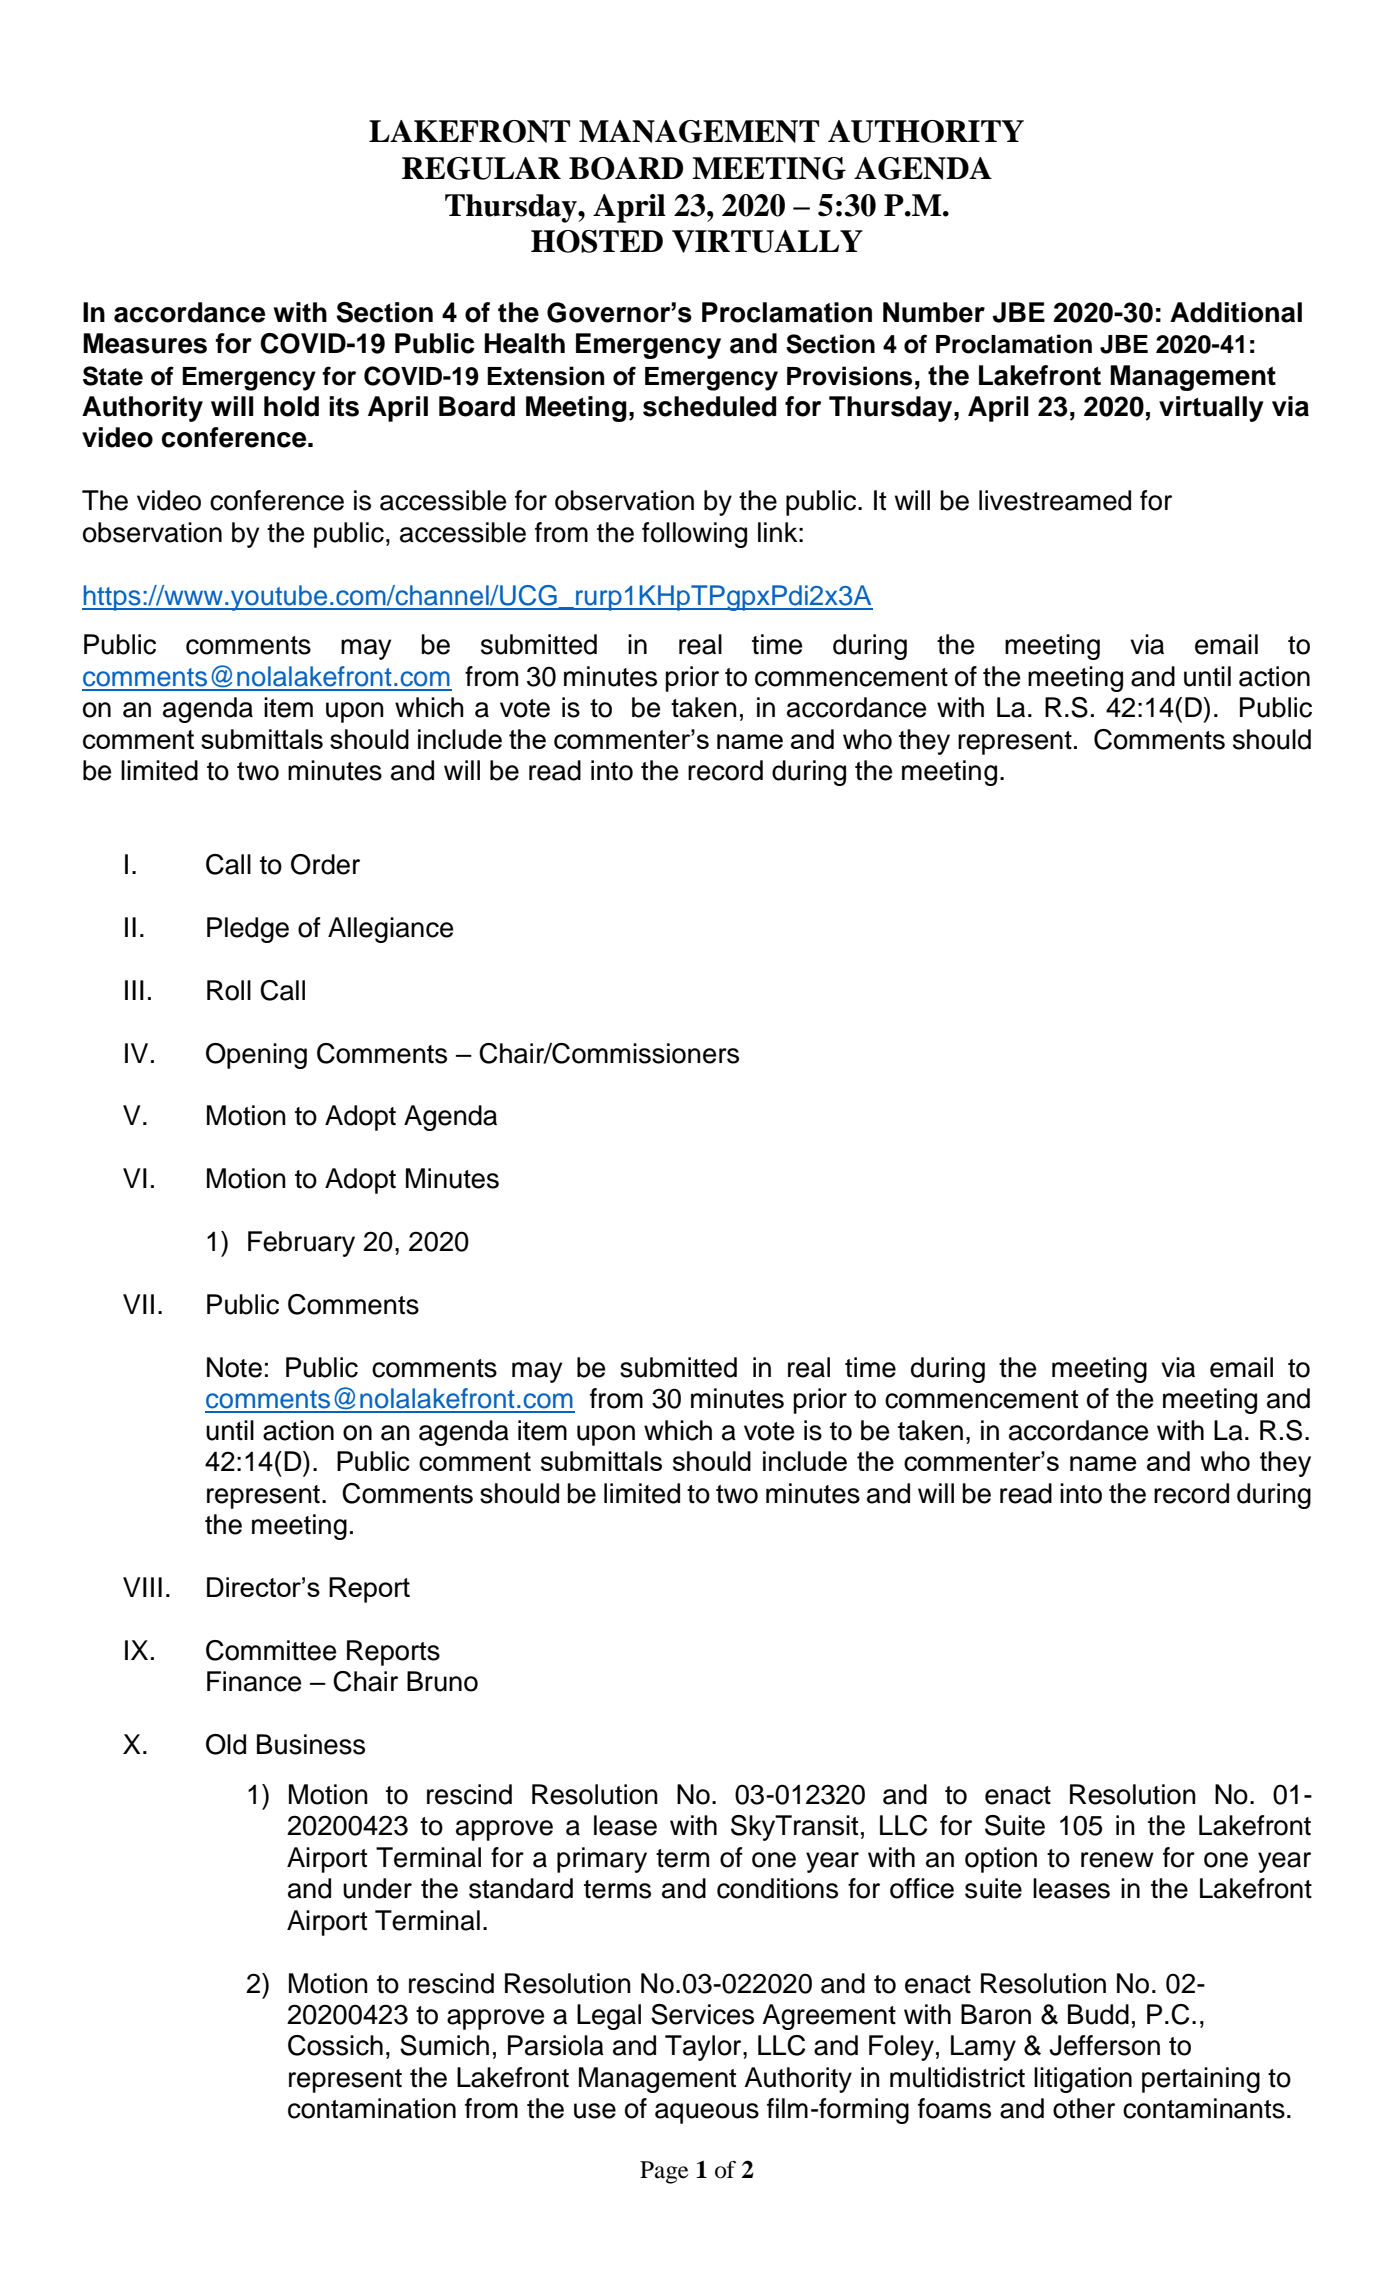 The image size is (1394, 2296). I want to click on Bruno, so click(442, 1681).
